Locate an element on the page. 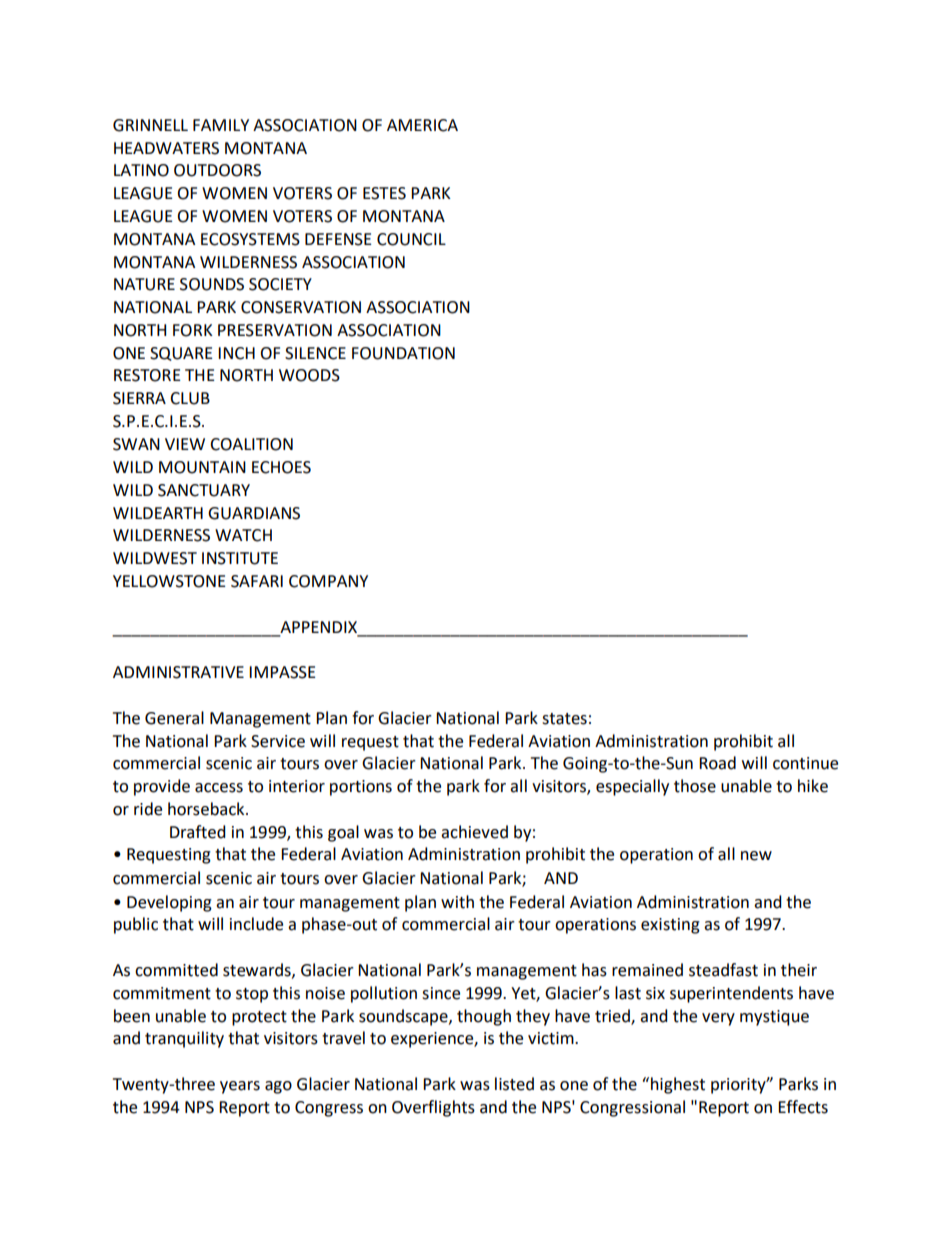 The image size is (952, 1233). COMPANY is located at coordinates (328, 581).
